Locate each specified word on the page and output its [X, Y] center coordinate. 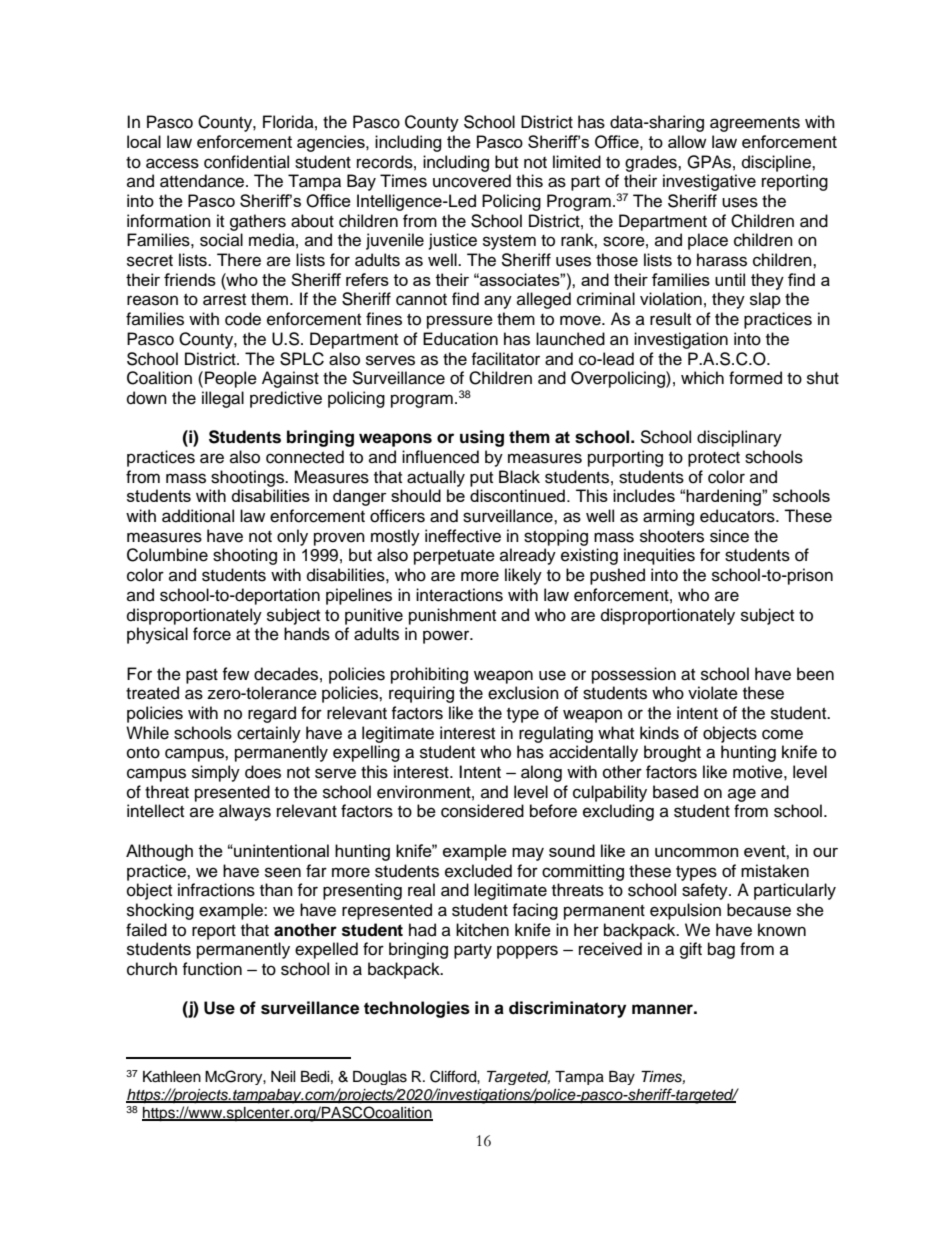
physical [157, 635]
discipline [777, 163]
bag [721, 950]
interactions [459, 595]
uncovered [472, 181]
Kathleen [172, 1077]
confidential [246, 162]
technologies [417, 1009]
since [729, 536]
